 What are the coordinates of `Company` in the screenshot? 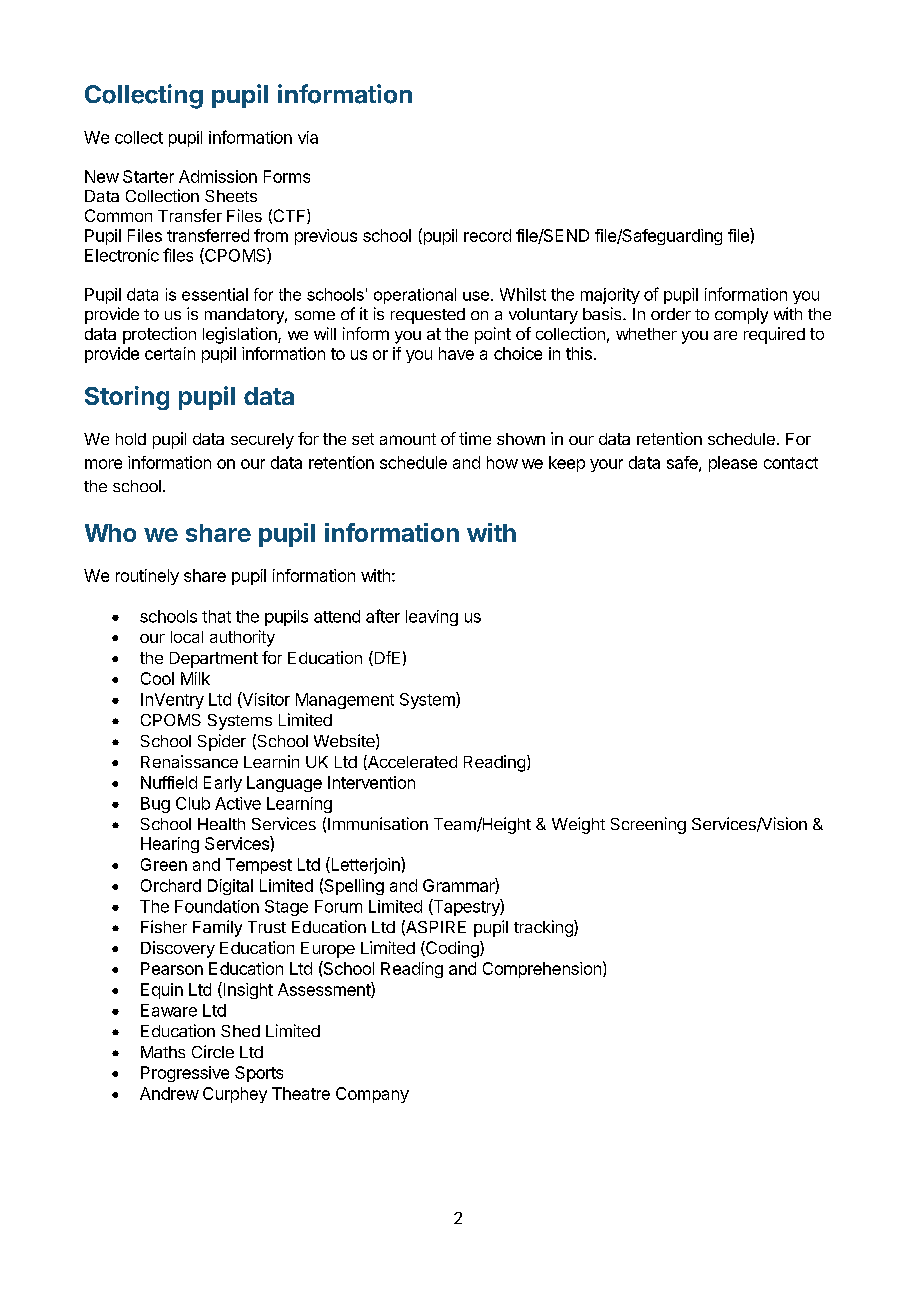 It's located at (372, 1095).
